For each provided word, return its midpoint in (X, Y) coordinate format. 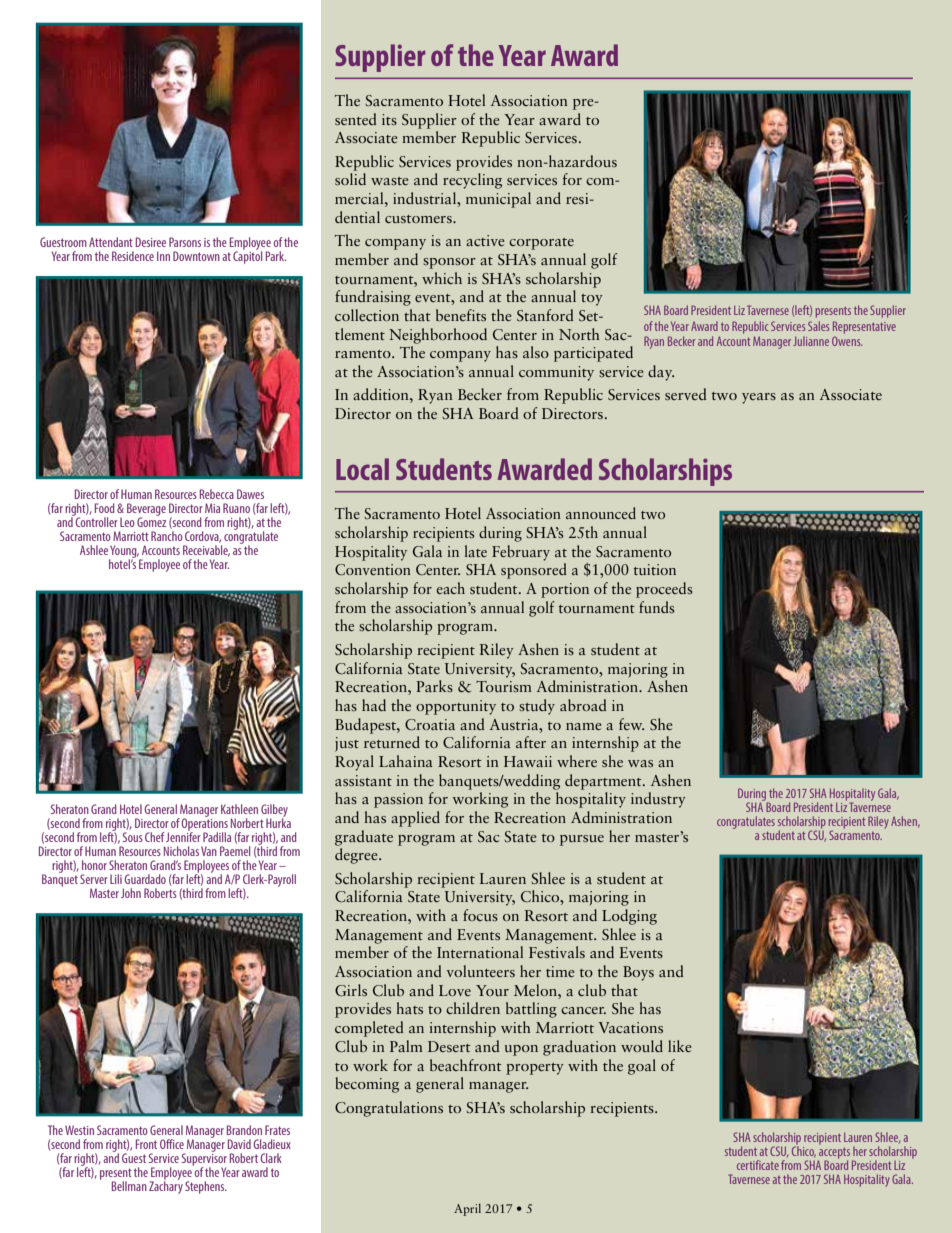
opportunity (456, 707)
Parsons (185, 242)
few (631, 724)
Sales (818, 326)
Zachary (166, 1186)
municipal (498, 200)
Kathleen (239, 809)
